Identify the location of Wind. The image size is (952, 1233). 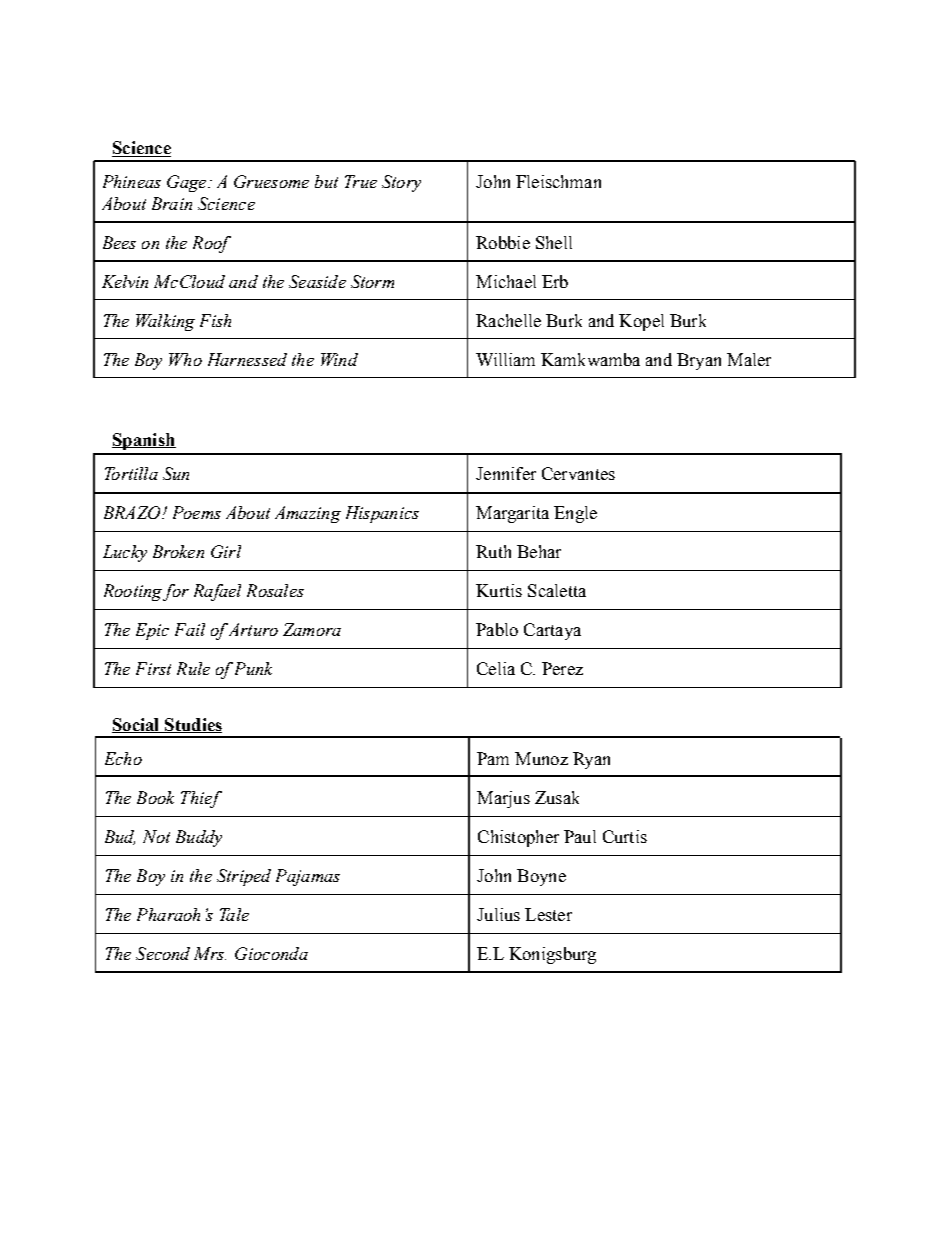
(339, 359).
